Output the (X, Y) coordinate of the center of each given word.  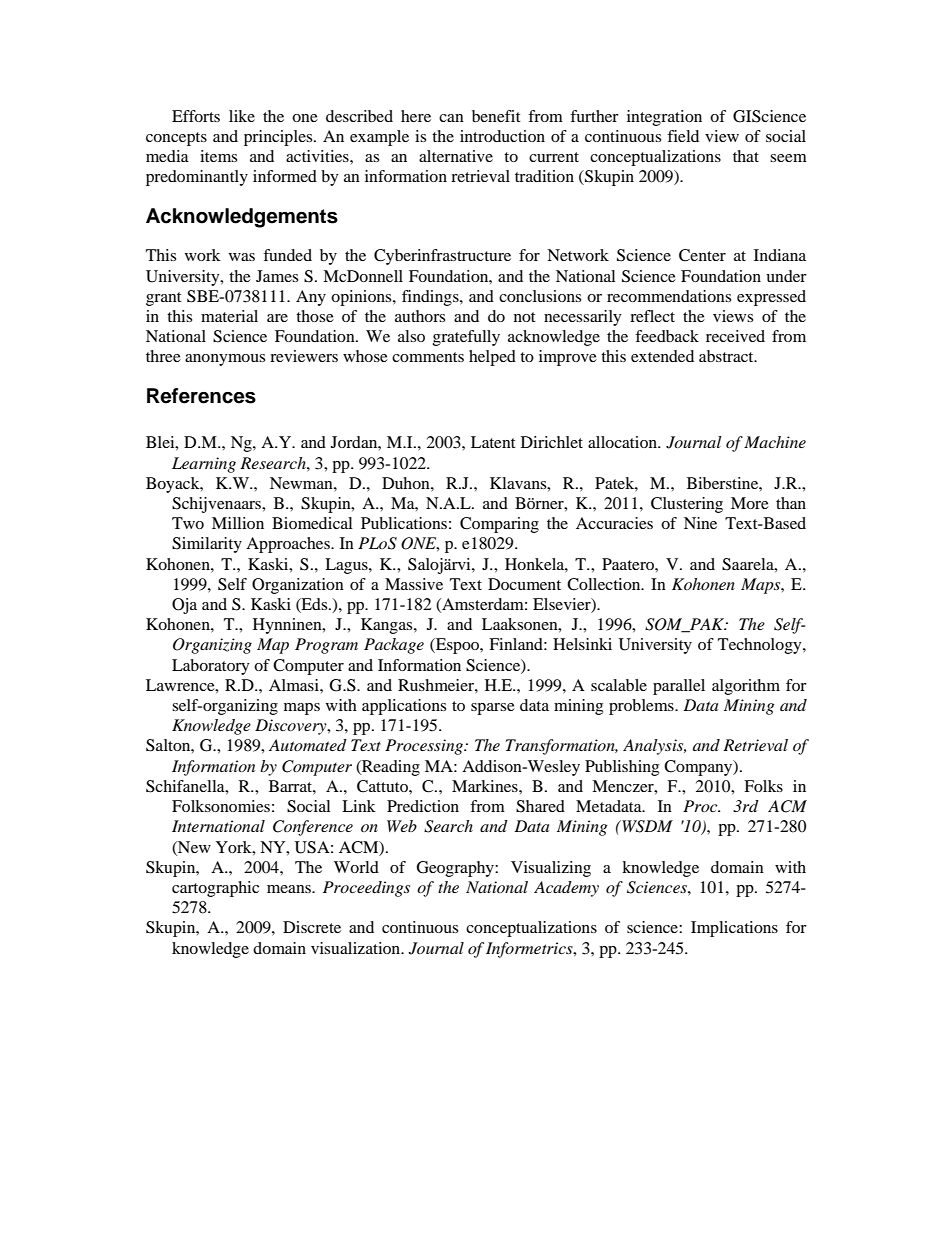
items (218, 156)
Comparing (499, 525)
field (683, 136)
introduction (502, 136)
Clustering (687, 505)
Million (238, 523)
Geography (456, 869)
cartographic (215, 889)
